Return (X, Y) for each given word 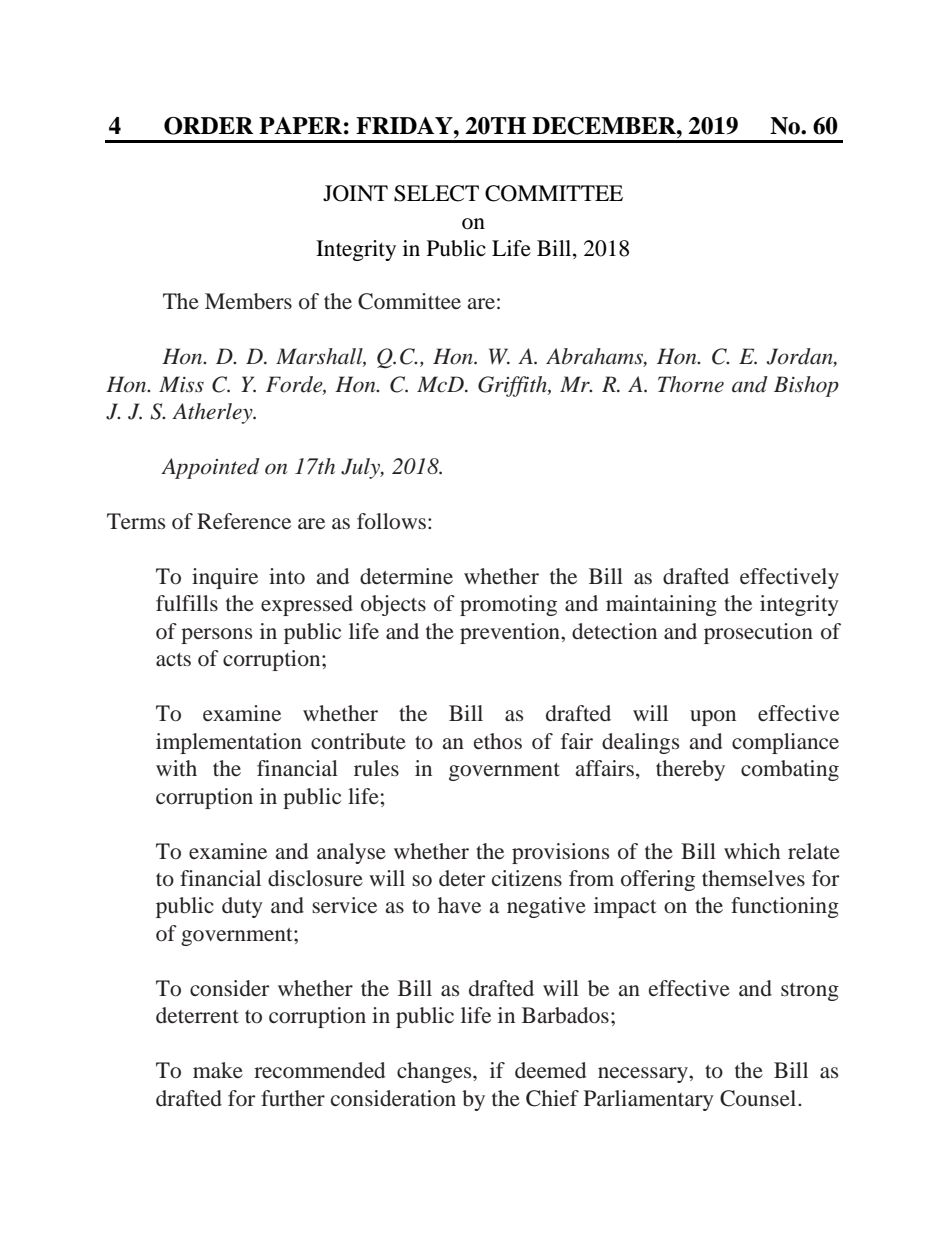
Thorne (691, 384)
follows (393, 521)
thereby (690, 770)
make (218, 1070)
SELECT (436, 193)
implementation (229, 743)
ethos (498, 741)
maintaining (661, 605)
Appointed (210, 468)
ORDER (208, 126)
